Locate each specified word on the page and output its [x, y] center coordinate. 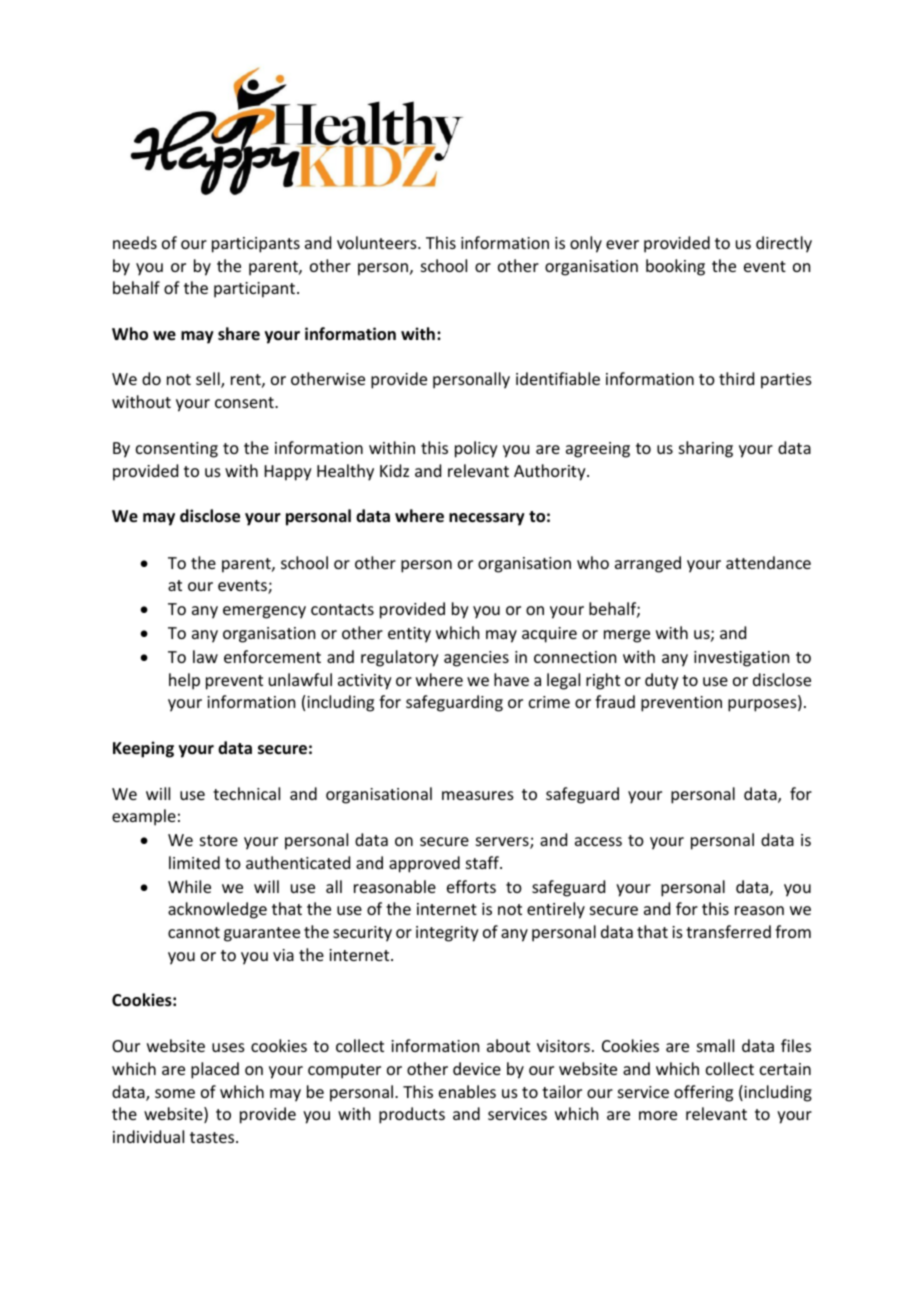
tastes [213, 1137]
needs [135, 242]
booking [675, 267]
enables [467, 1091]
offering [703, 1093]
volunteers [378, 242]
